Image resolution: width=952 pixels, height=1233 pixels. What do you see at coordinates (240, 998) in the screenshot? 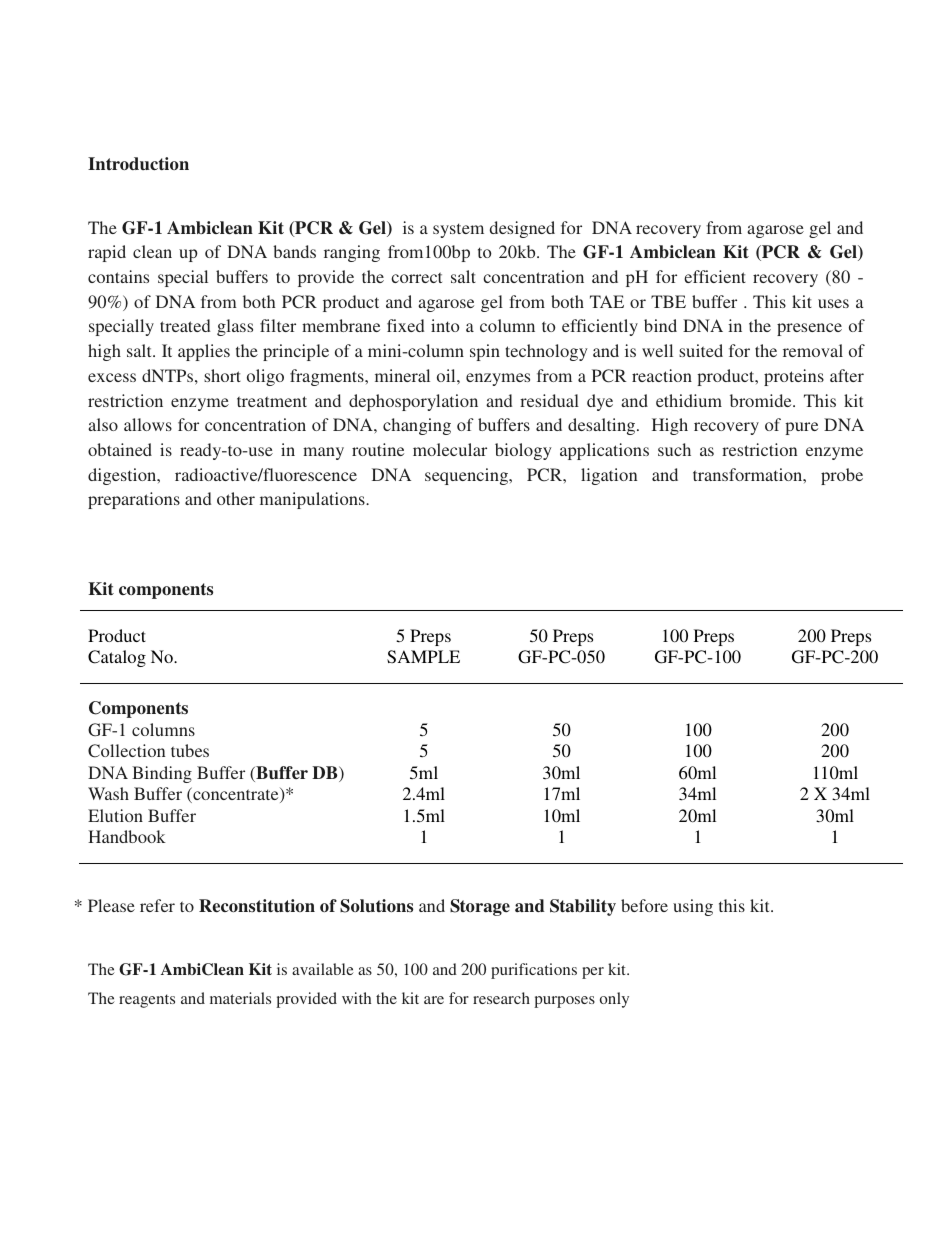
I see `materials` at bounding box center [240, 998].
